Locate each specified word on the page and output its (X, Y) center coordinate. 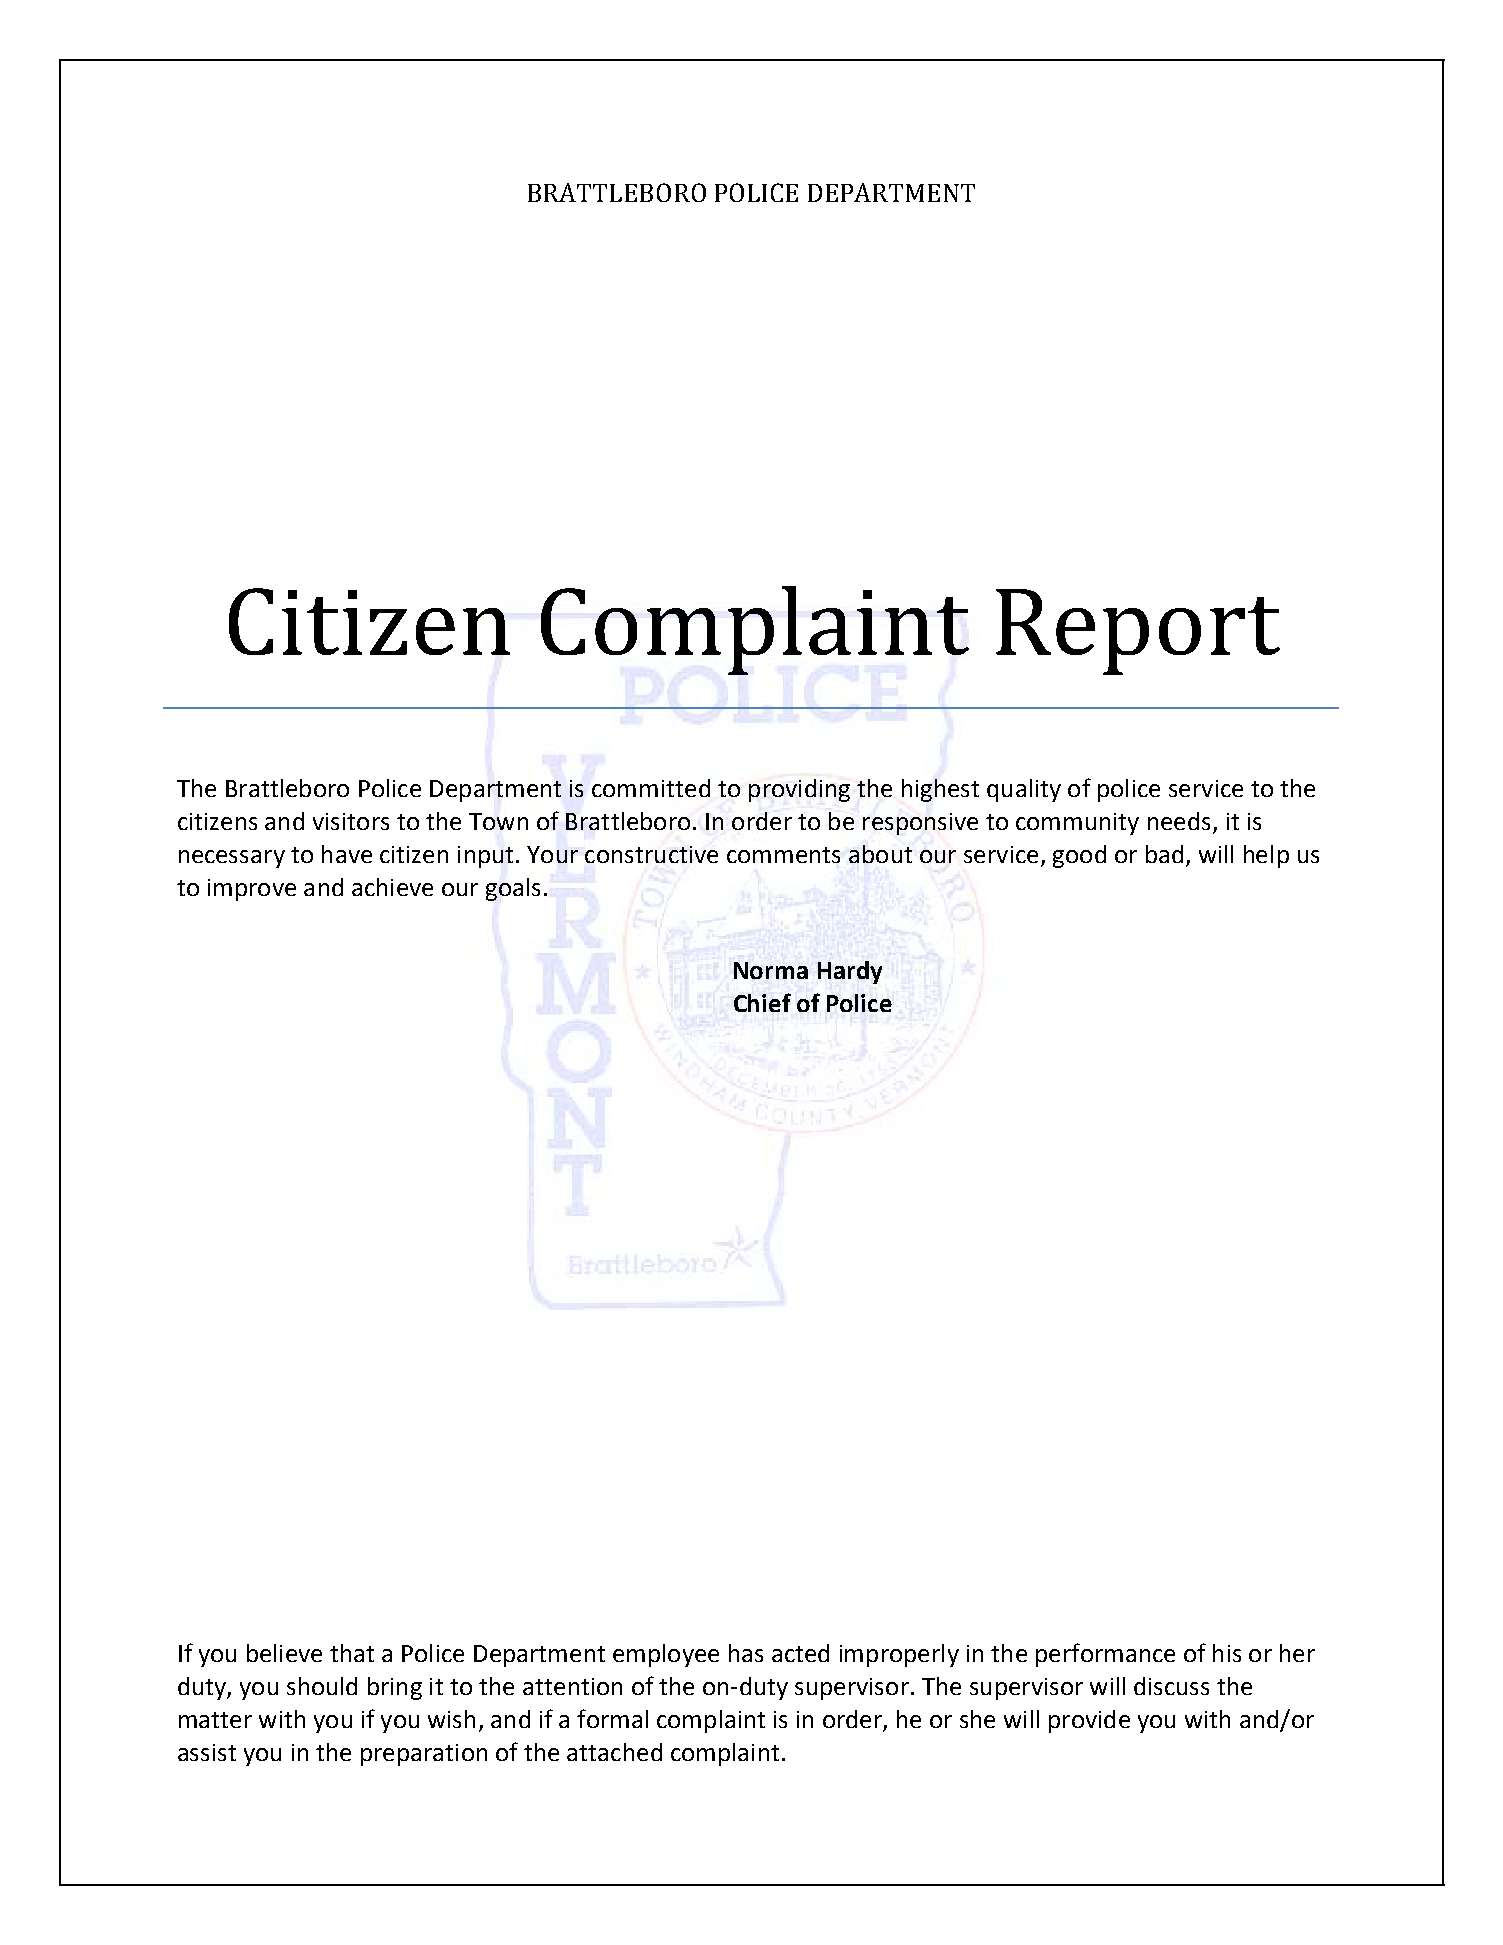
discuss (1171, 1686)
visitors (351, 821)
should (322, 1686)
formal (612, 1718)
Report (1138, 632)
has (746, 1653)
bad (1164, 854)
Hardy (850, 972)
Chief (762, 1002)
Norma (771, 970)
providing (799, 790)
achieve (392, 887)
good (1079, 856)
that (352, 1653)
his (1227, 1653)
